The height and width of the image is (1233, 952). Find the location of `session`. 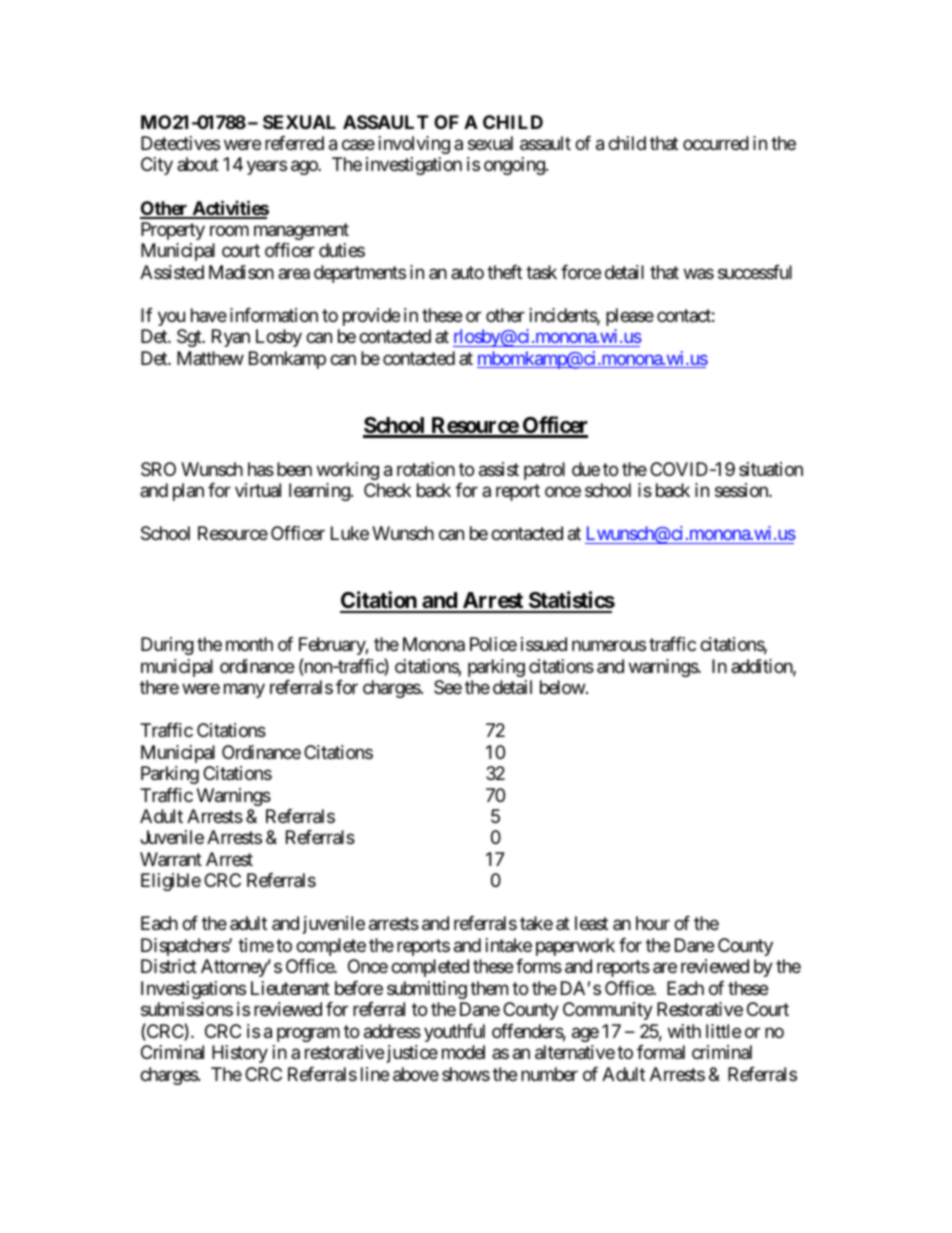

session is located at coordinates (742, 490).
